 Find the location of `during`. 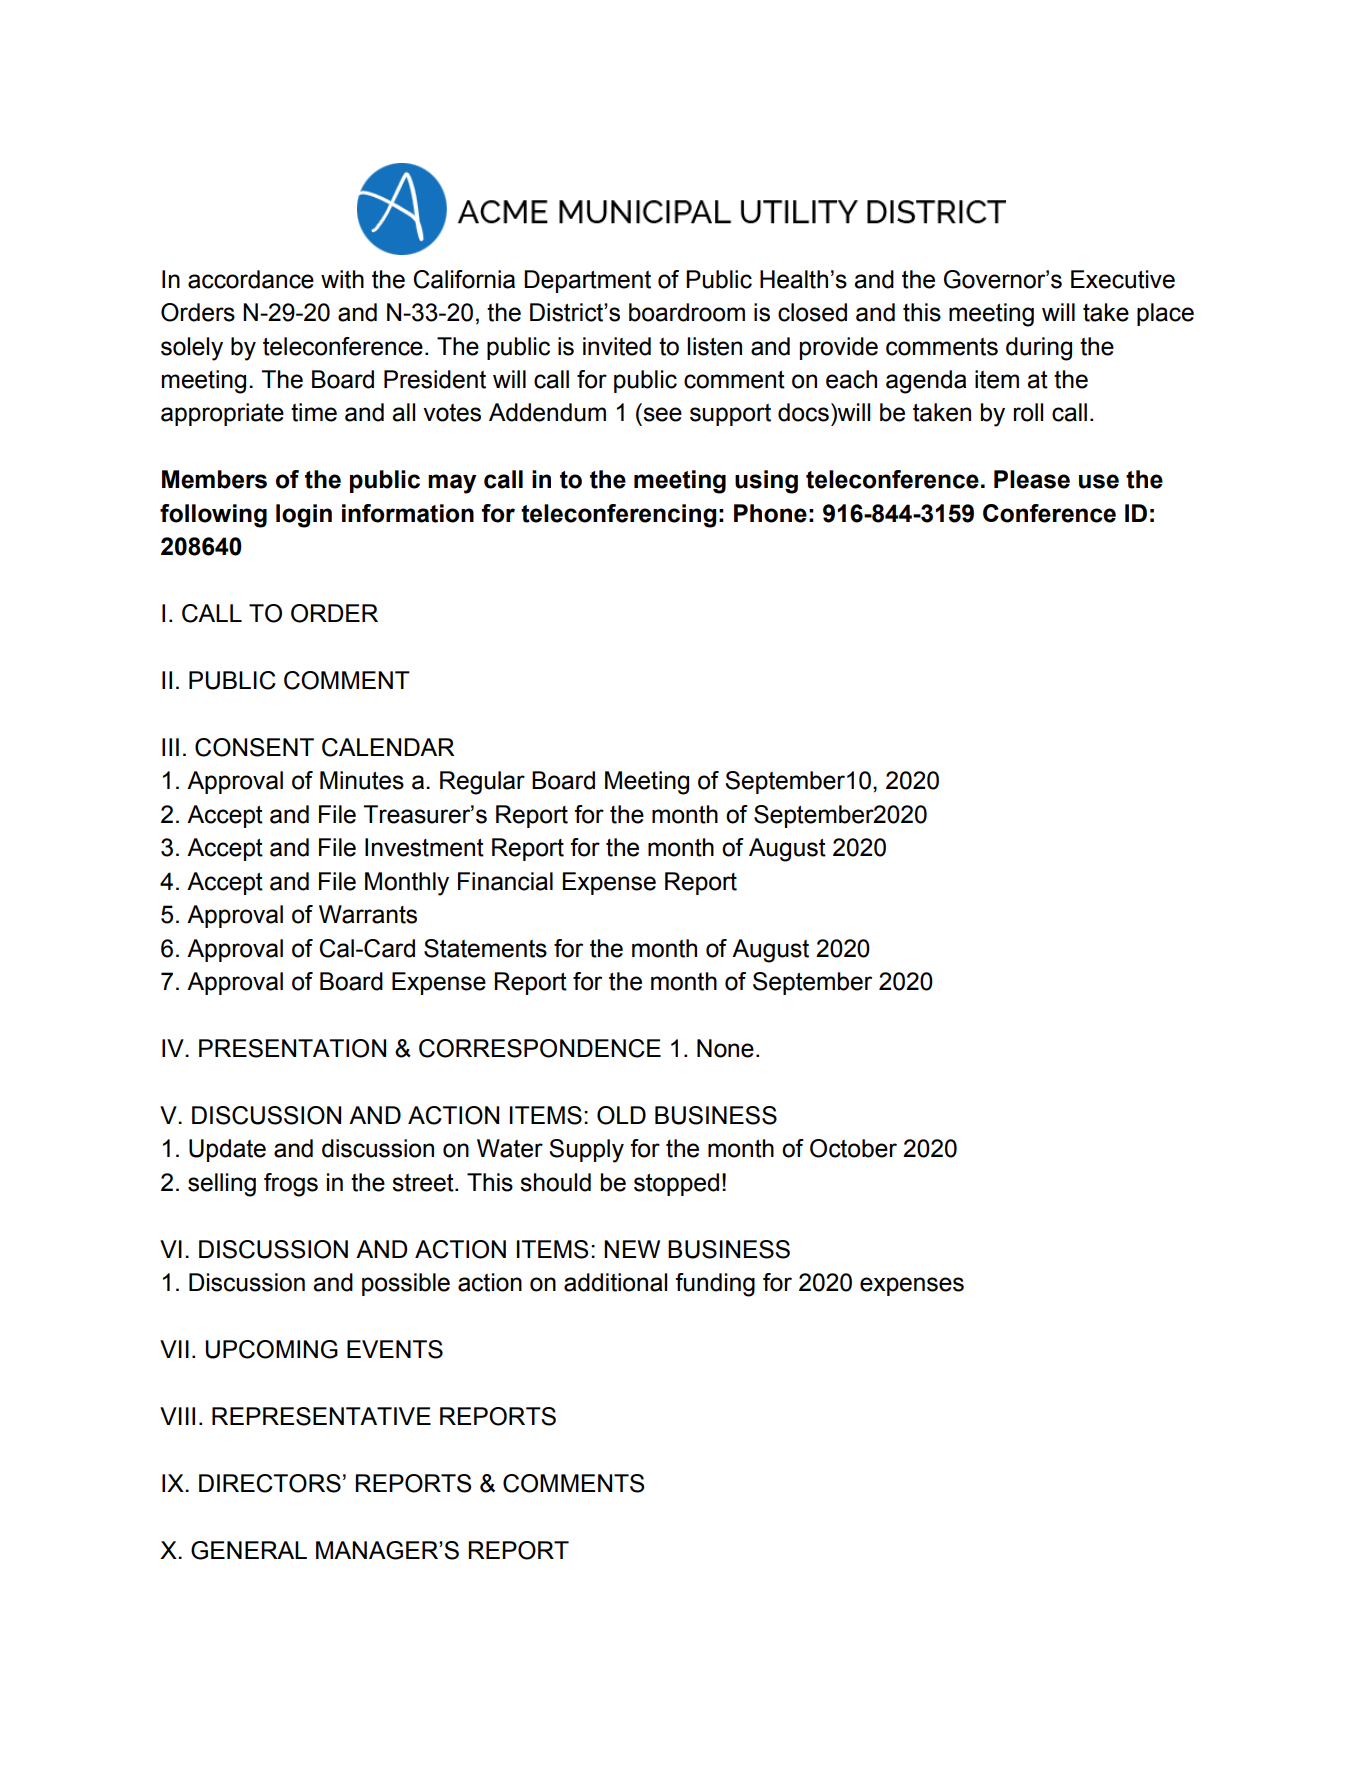

during is located at coordinates (1039, 349).
